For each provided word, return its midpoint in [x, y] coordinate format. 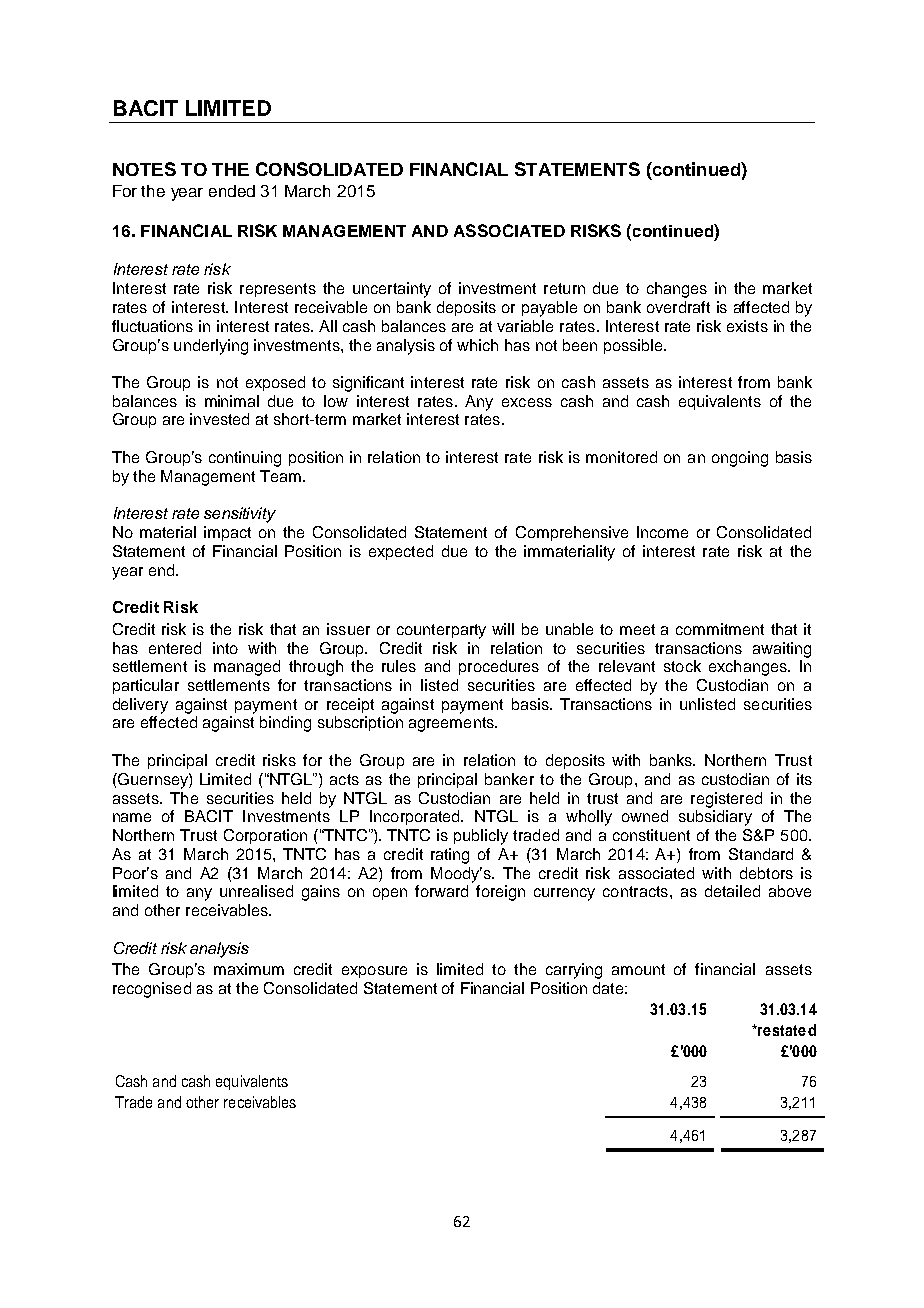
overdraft [678, 307]
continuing [245, 459]
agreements [452, 724]
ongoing [740, 459]
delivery [140, 706]
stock [682, 666]
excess [527, 402]
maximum [249, 969]
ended [232, 191]
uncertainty [392, 290]
